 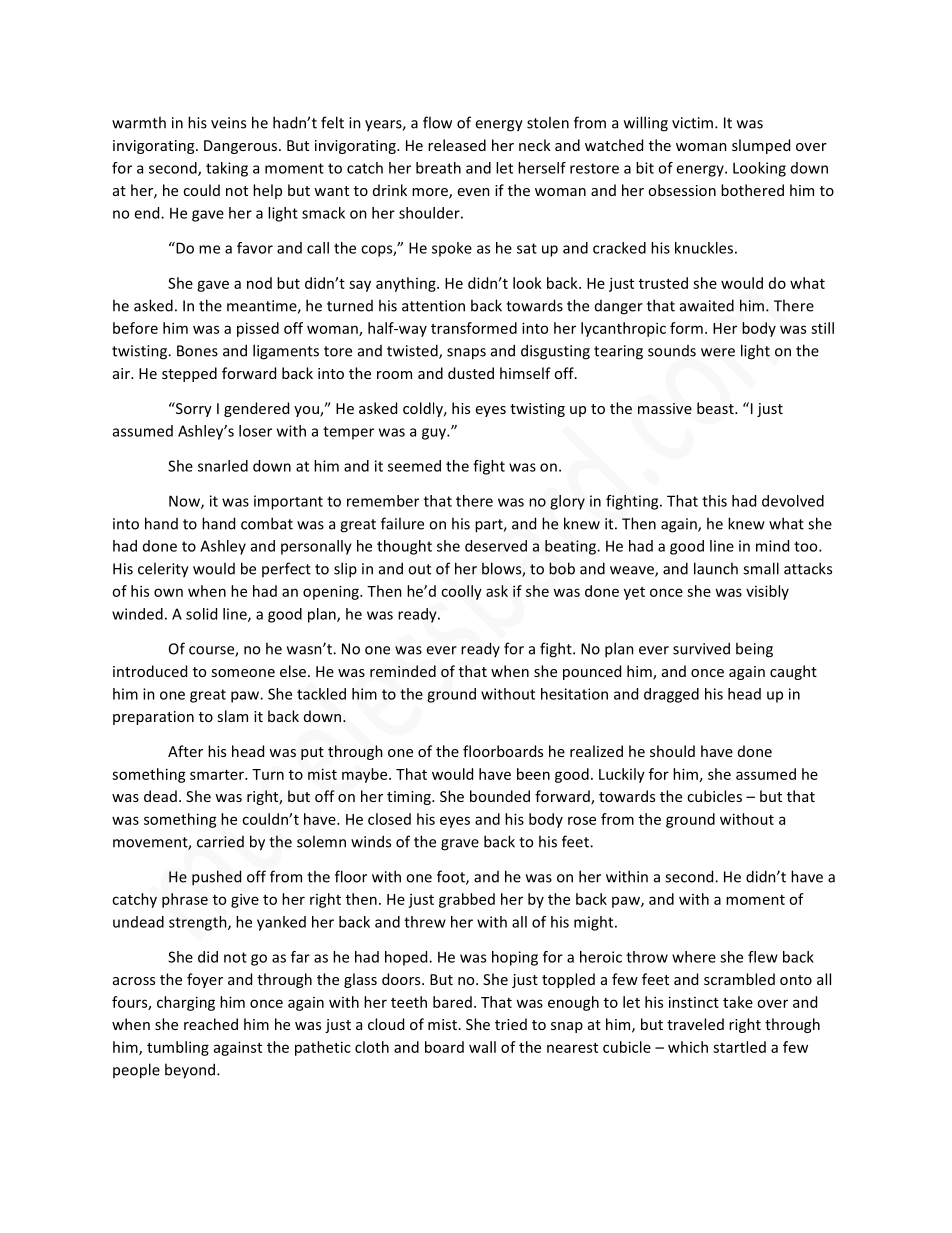 What do you see at coordinates (457, 145) in the page?
I see `released` at bounding box center [457, 145].
